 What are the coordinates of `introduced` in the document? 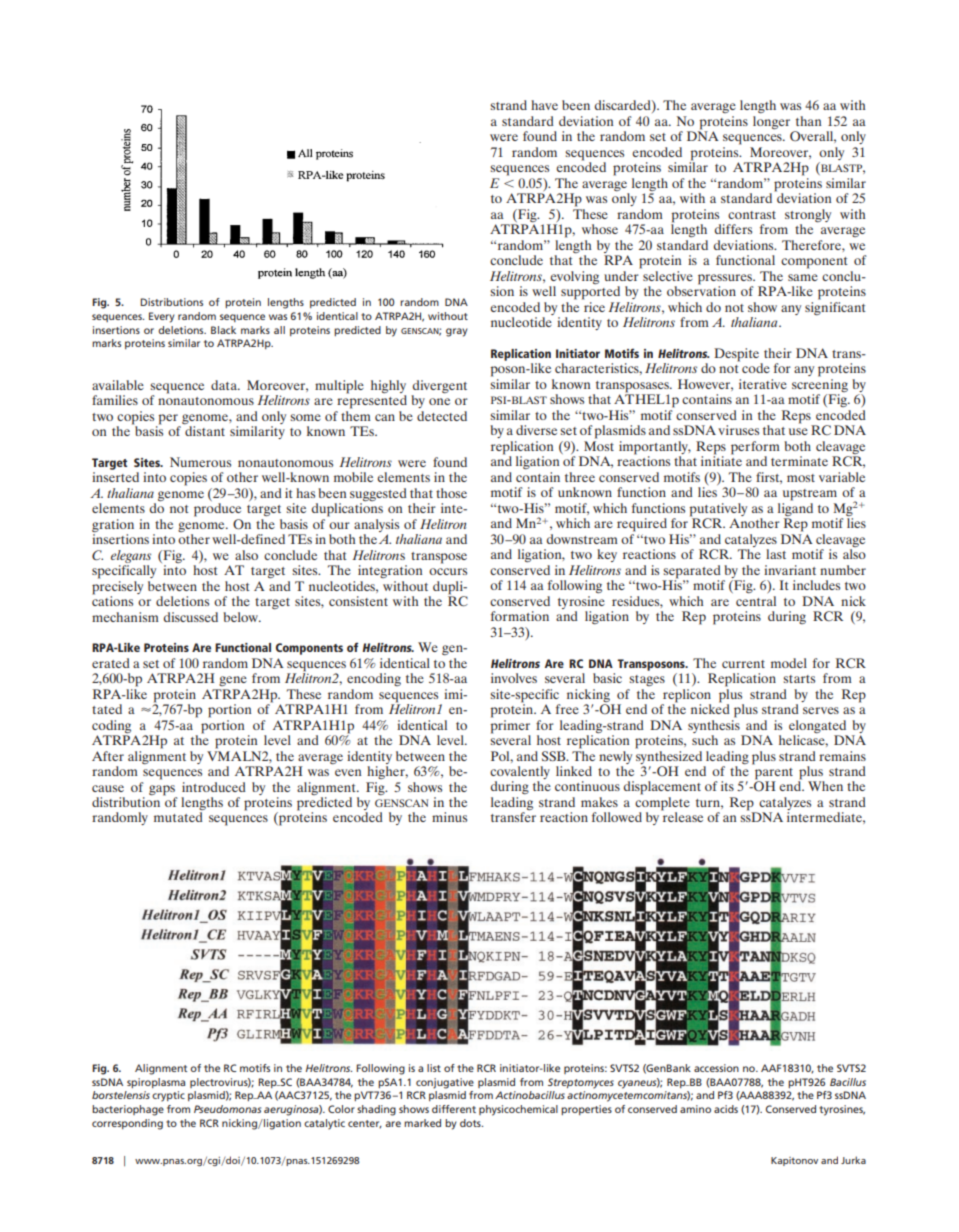 It's located at (214, 787).
